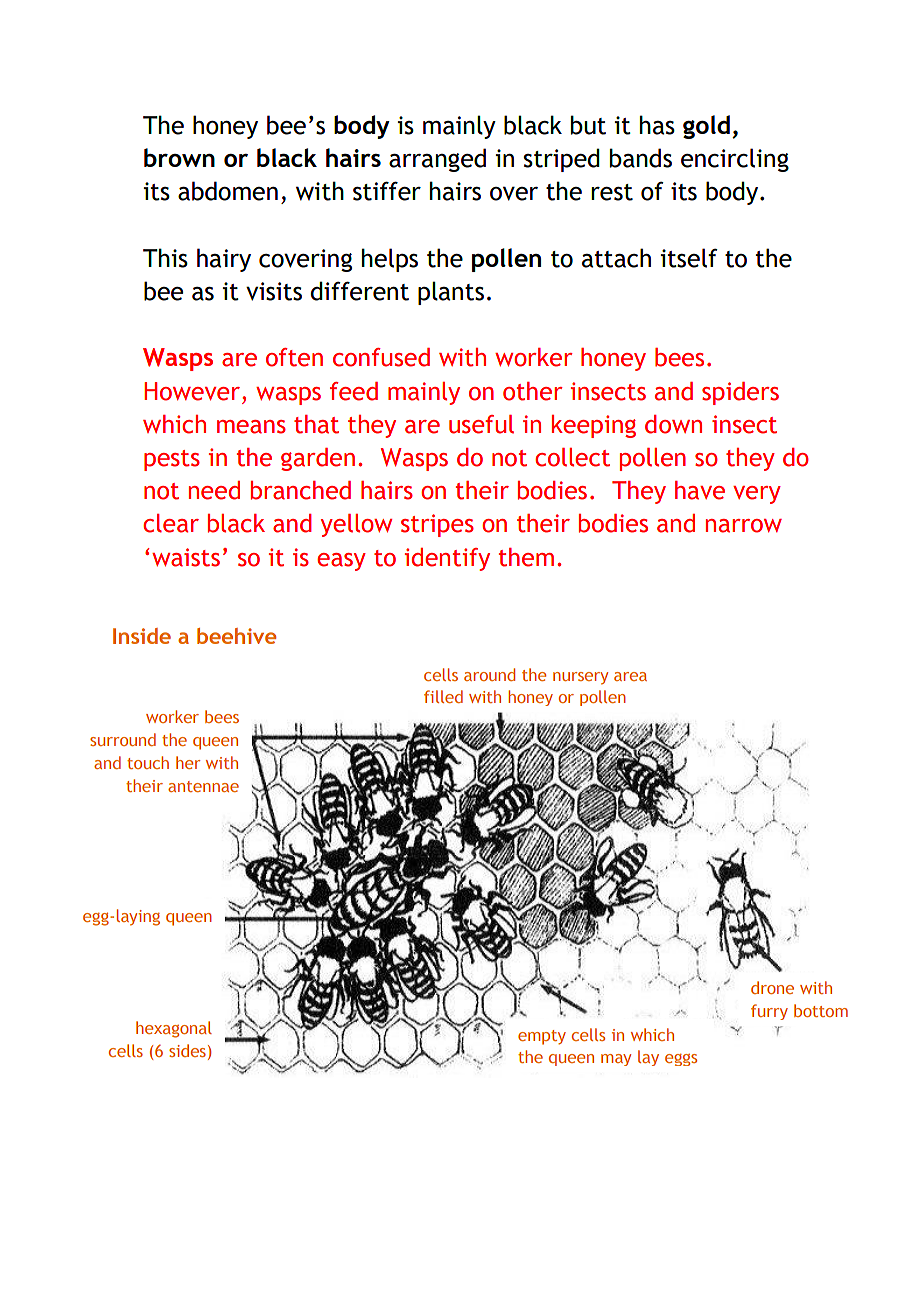 This screenshot has width=924, height=1308. Describe the element at coordinates (186, 557) in the screenshot. I see `waists` at that location.
